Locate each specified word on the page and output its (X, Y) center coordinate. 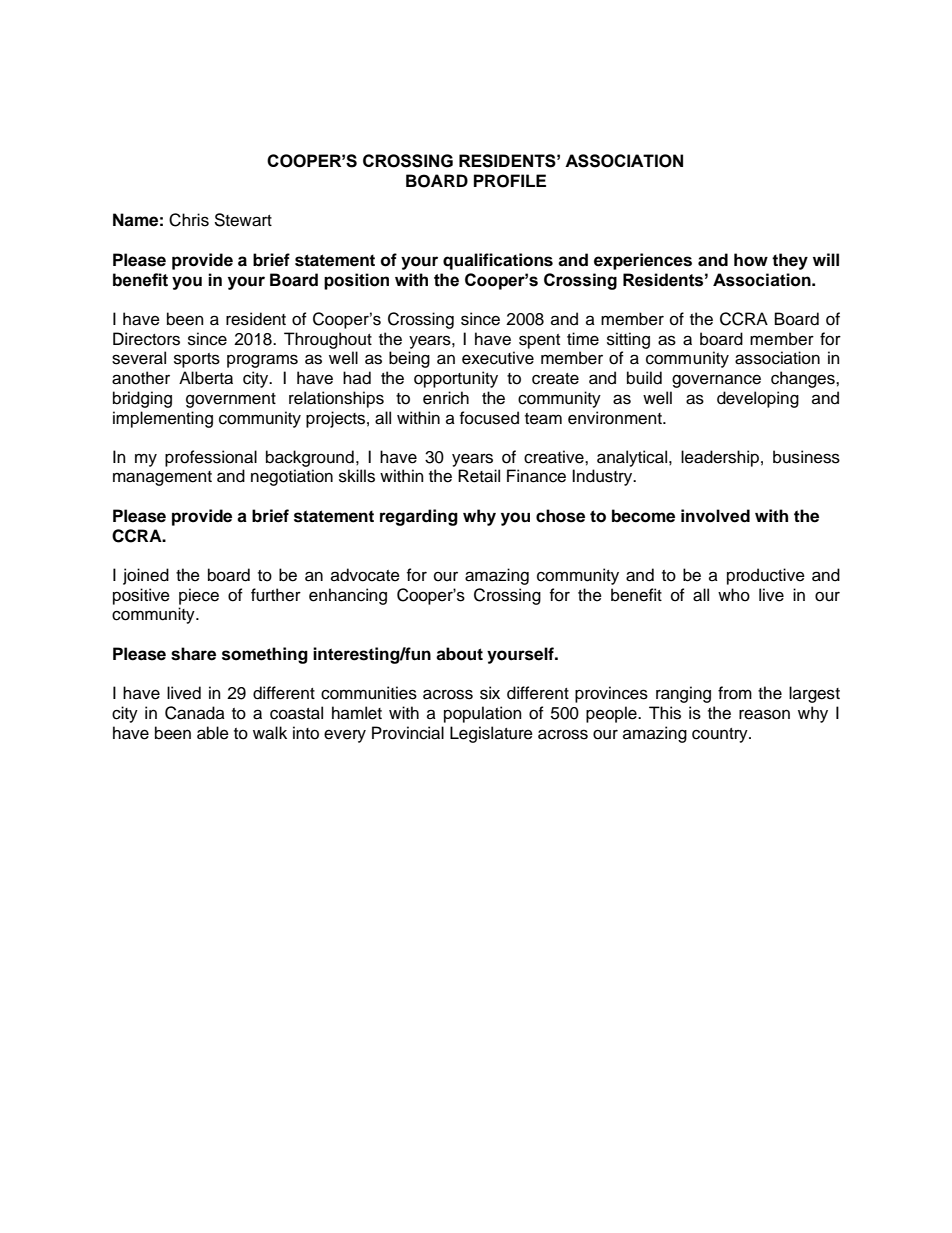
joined (146, 576)
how (751, 260)
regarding (419, 517)
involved (715, 516)
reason (764, 714)
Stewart (243, 220)
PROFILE (510, 181)
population (483, 714)
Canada (195, 713)
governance (716, 381)
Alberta (206, 378)
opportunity (456, 379)
